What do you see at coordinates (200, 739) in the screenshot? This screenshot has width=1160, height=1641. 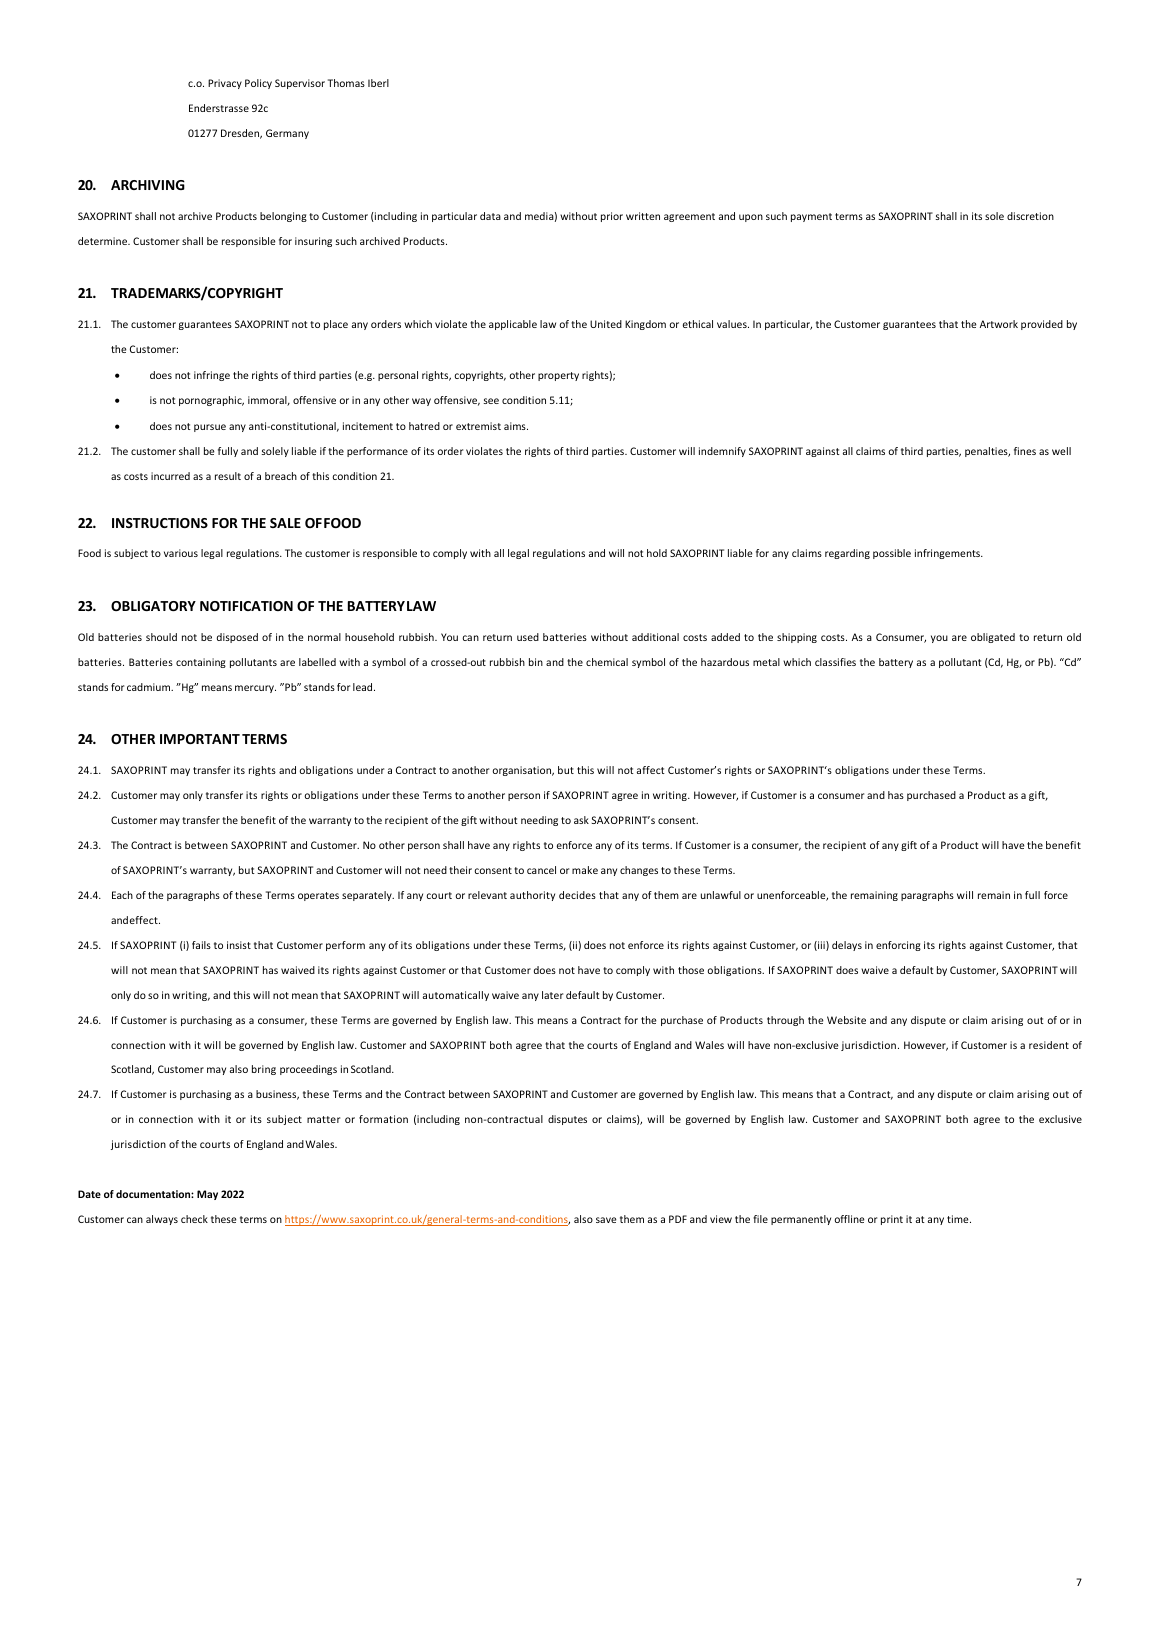 I see `IMPORTANT` at bounding box center [200, 739].
